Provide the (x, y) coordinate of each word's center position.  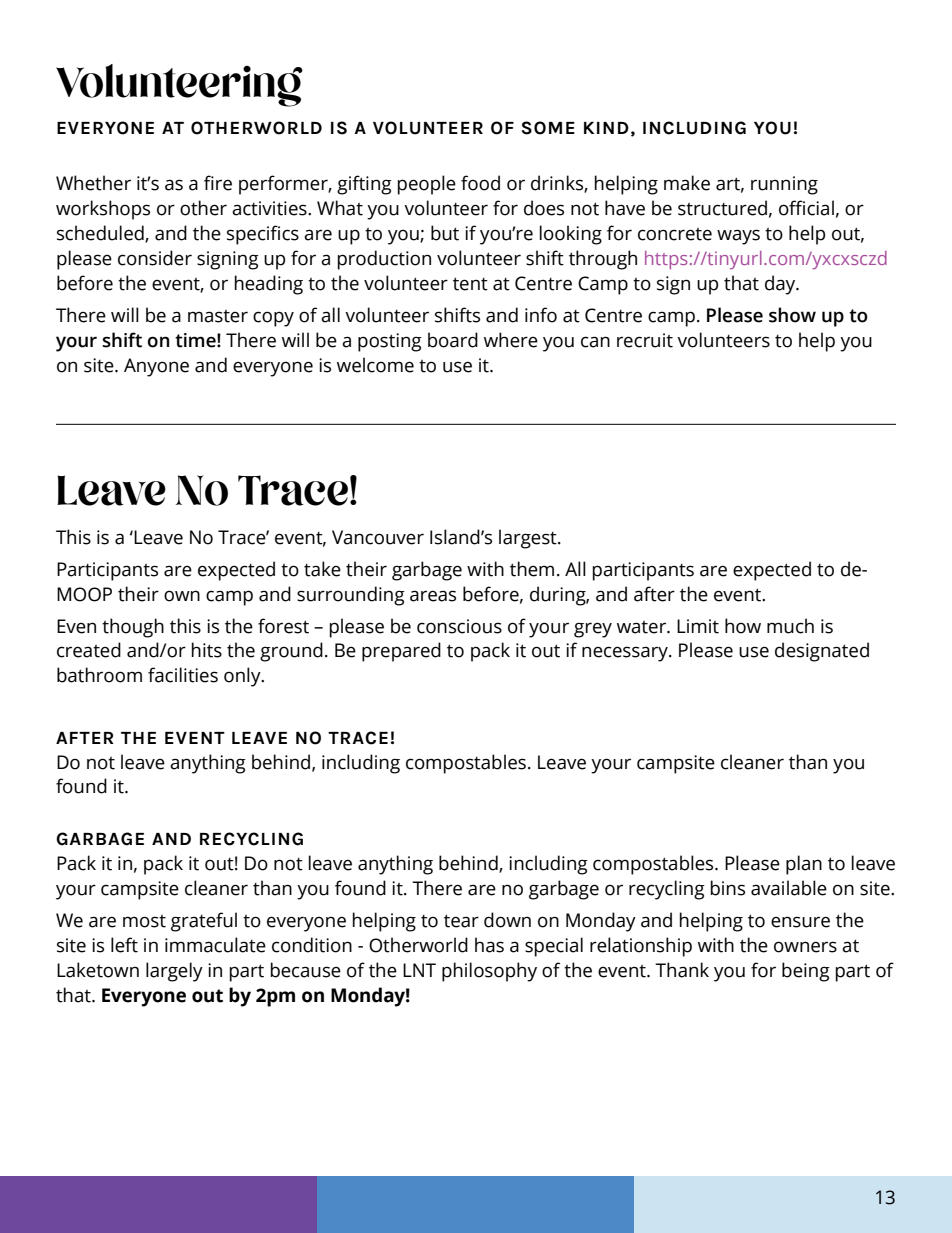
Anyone (156, 367)
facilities (183, 675)
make (687, 183)
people (427, 185)
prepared (401, 652)
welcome (375, 365)
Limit (698, 626)
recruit (645, 340)
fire (218, 183)
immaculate (215, 945)
